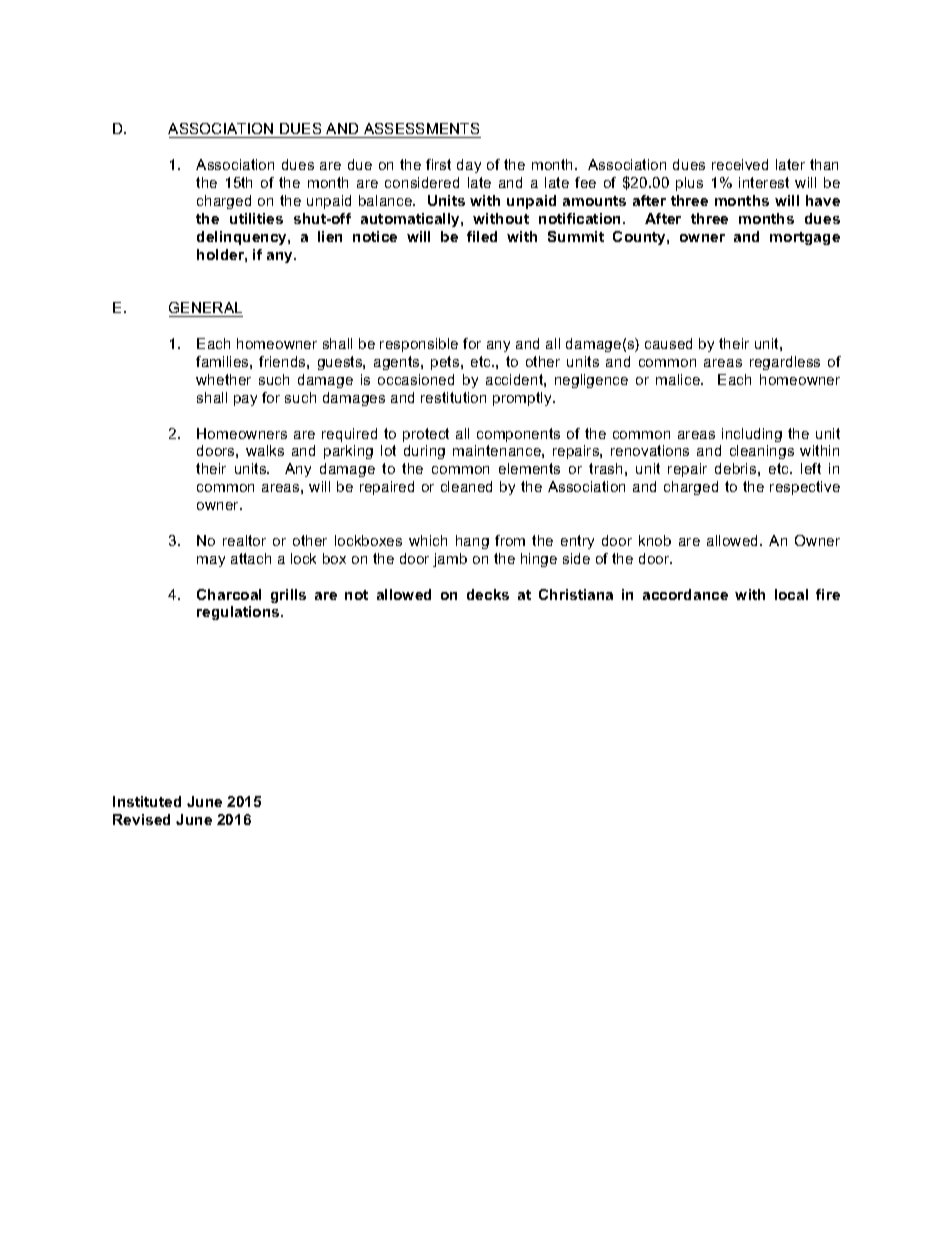 The image size is (952, 1233). What do you see at coordinates (141, 819) in the screenshot?
I see `Revised` at bounding box center [141, 819].
